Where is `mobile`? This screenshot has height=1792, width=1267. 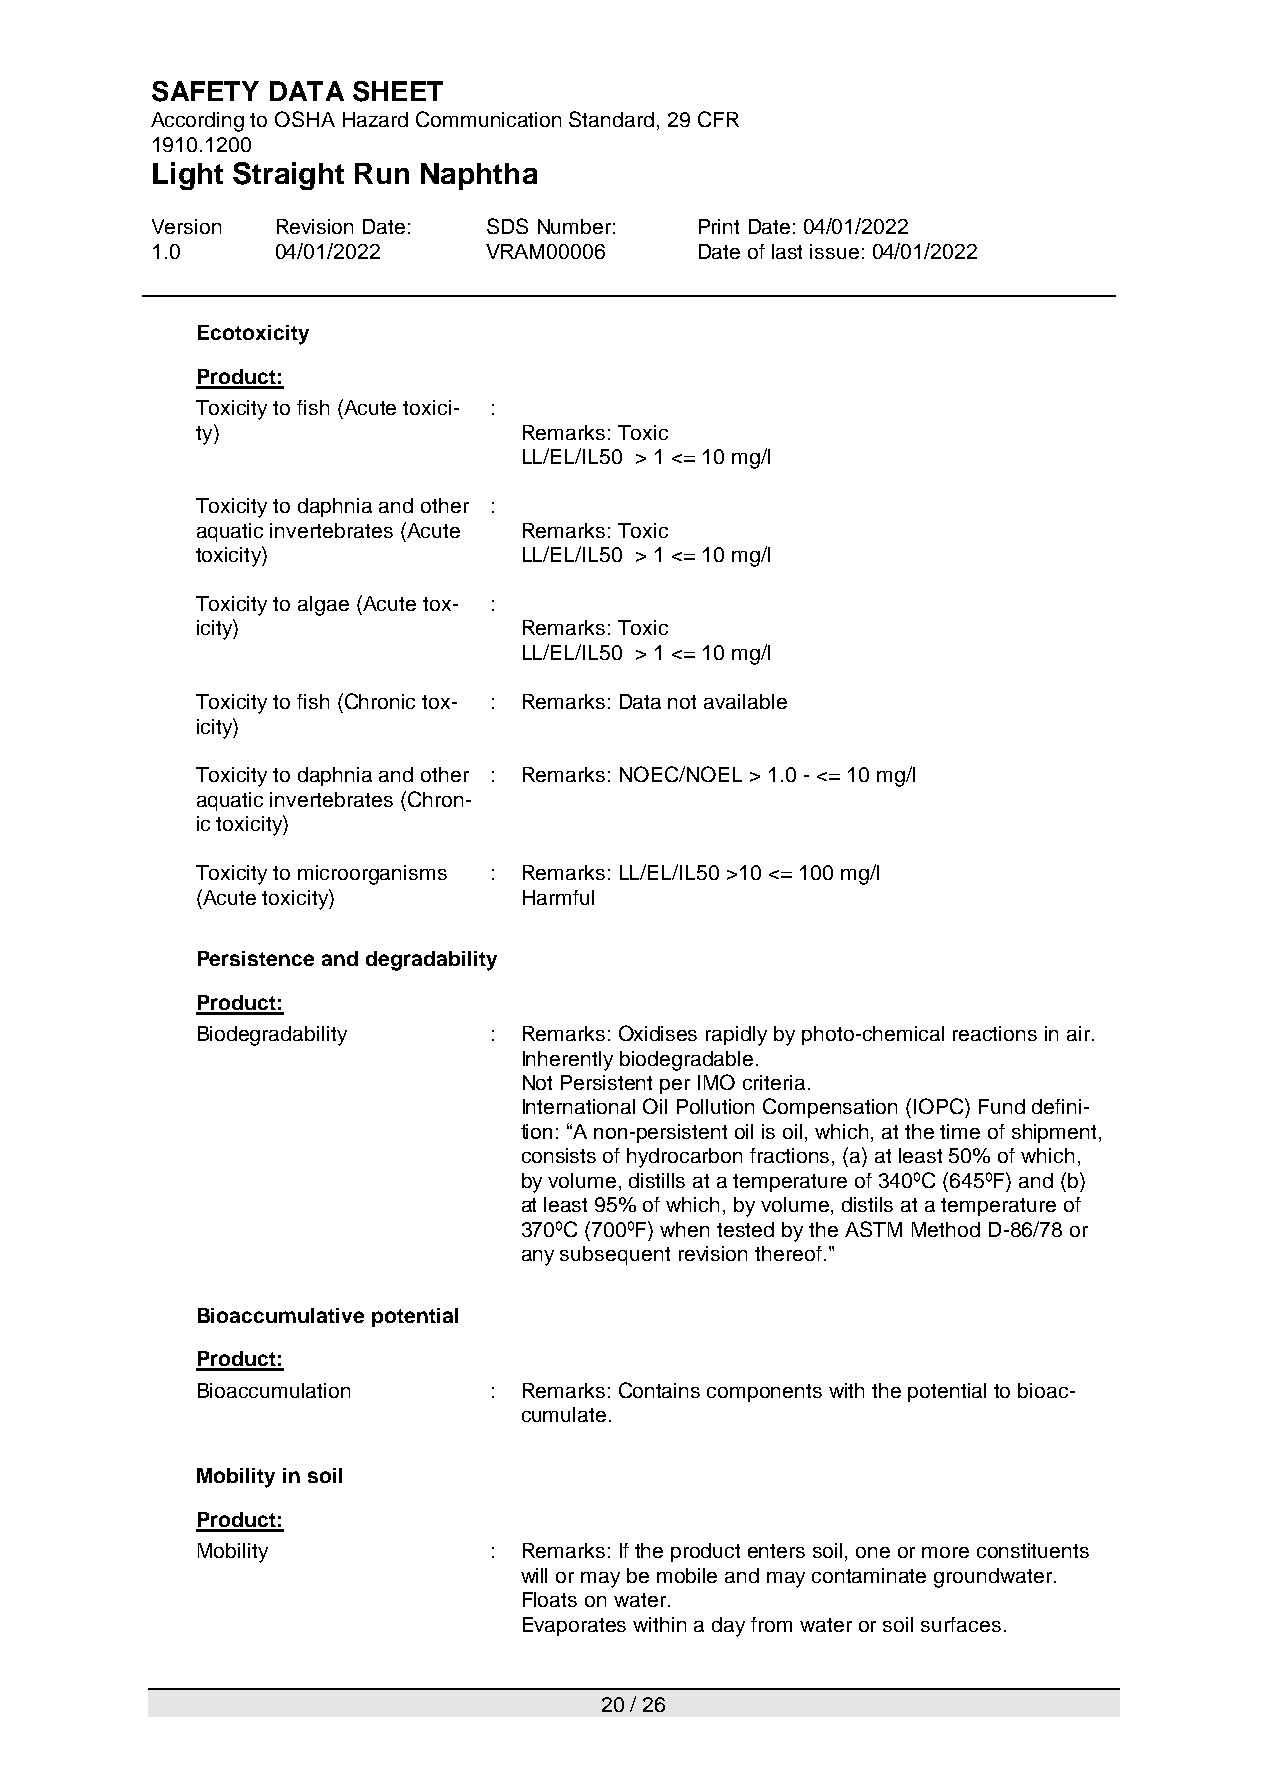 mobile is located at coordinates (687, 1575).
